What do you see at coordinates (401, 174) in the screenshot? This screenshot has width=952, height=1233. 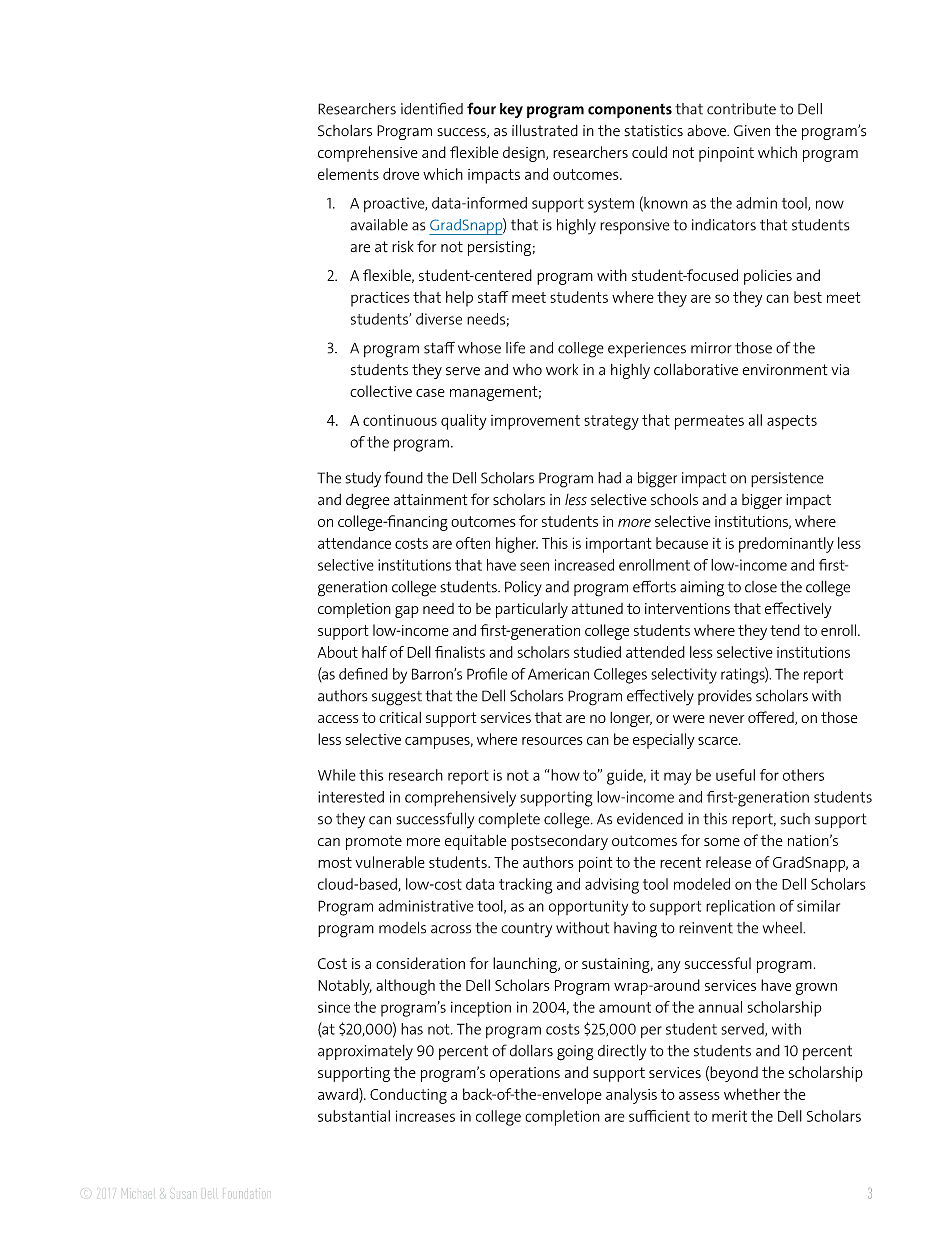 I see `drove` at bounding box center [401, 174].
